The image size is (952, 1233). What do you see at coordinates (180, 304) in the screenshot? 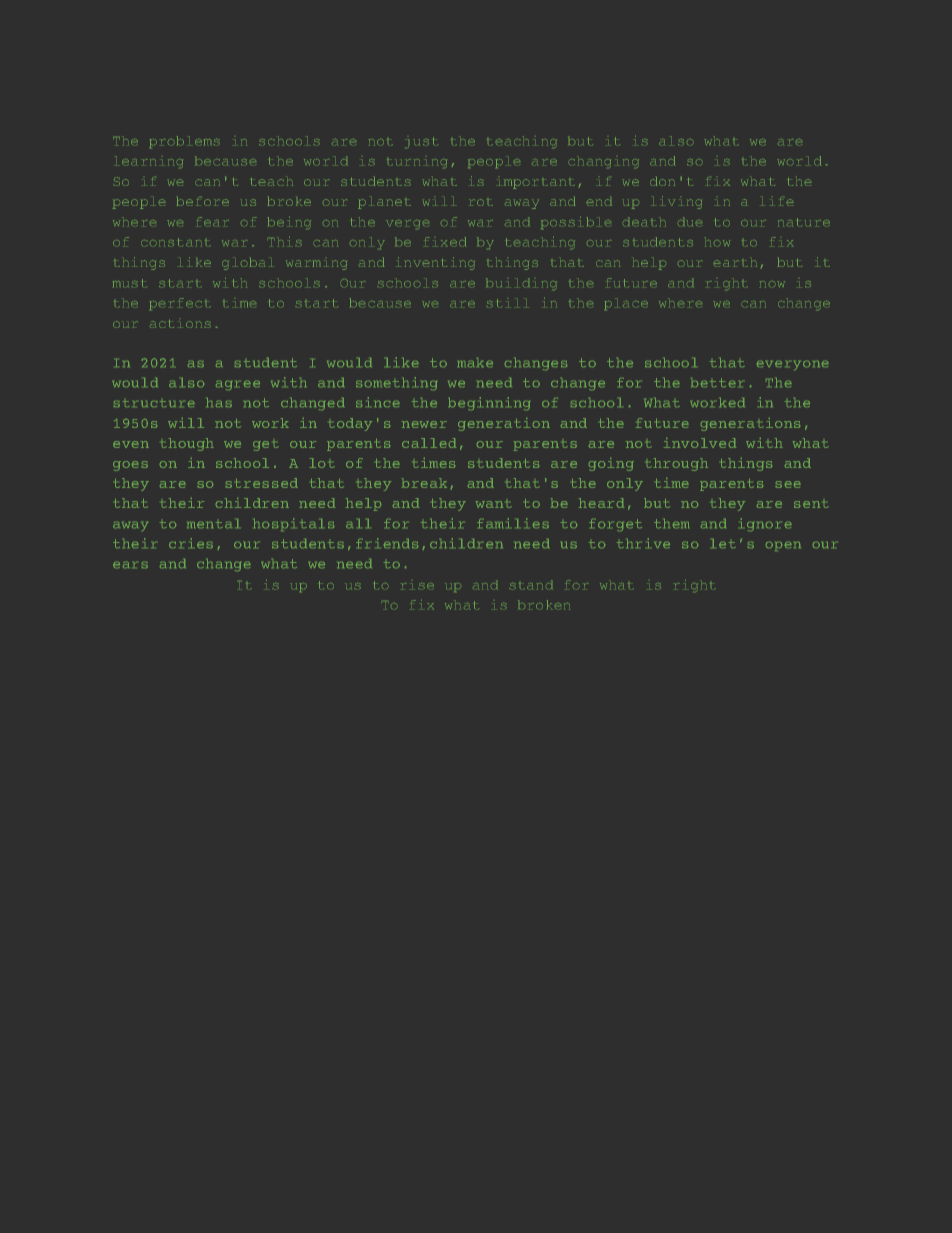
I see `perfect` at bounding box center [180, 304].
